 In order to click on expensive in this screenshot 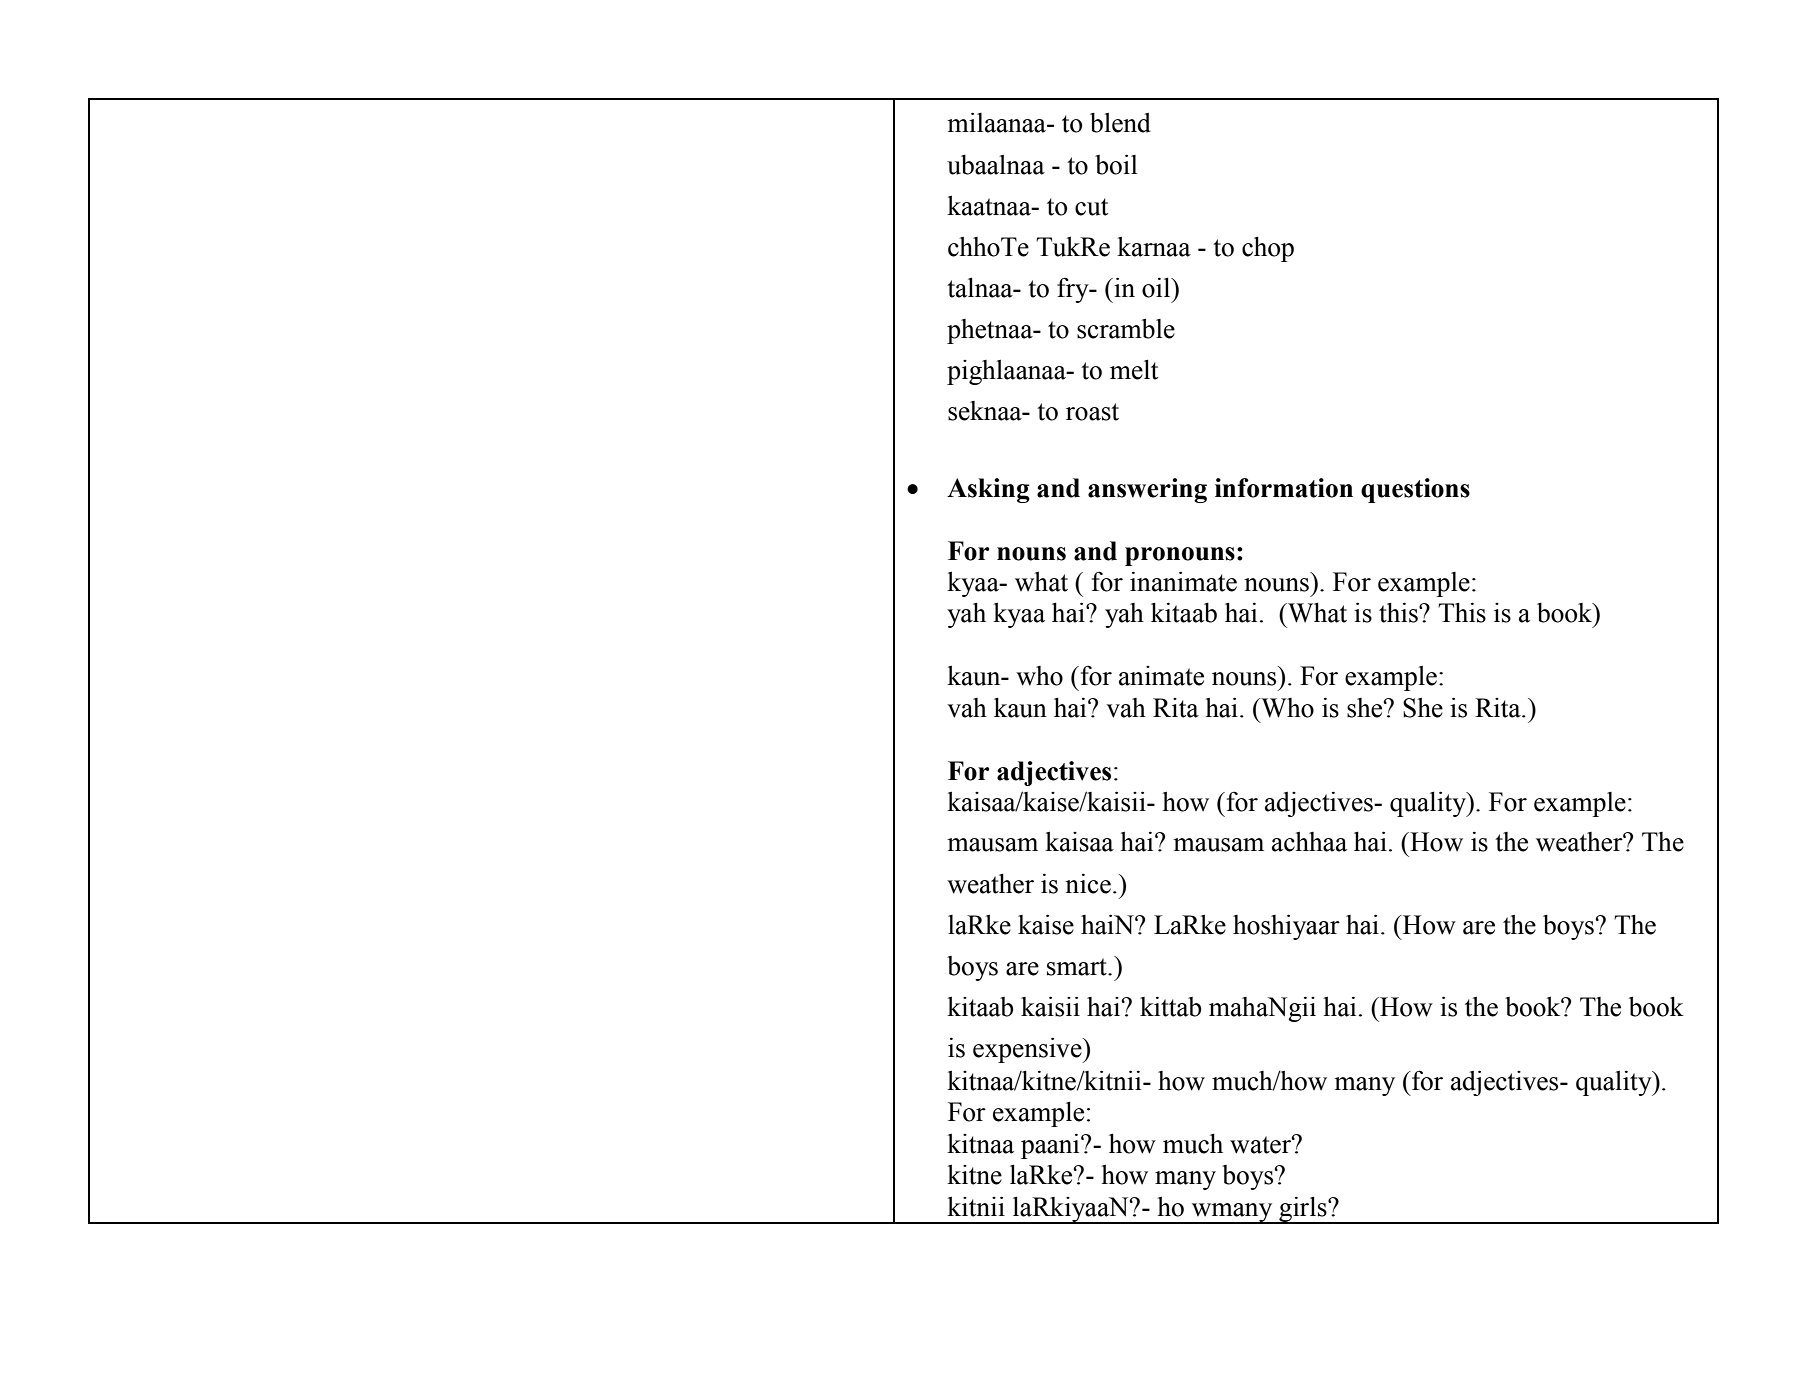, I will do `click(1028, 1050)`.
